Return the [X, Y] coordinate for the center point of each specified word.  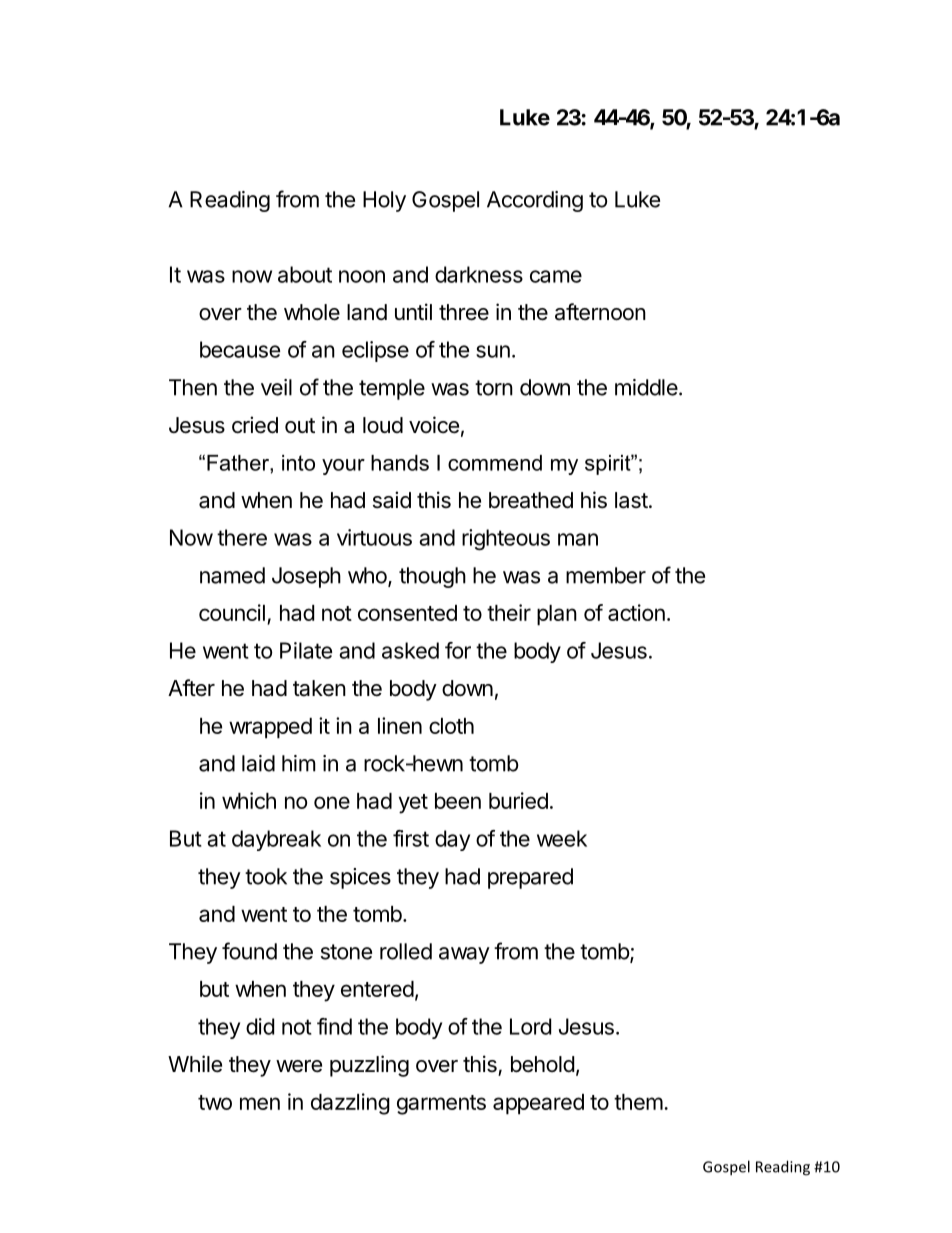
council [232, 612]
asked [410, 650]
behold [542, 1064]
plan [557, 615]
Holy [384, 201]
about [305, 274]
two [215, 1102]
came [556, 276]
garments [441, 1105]
